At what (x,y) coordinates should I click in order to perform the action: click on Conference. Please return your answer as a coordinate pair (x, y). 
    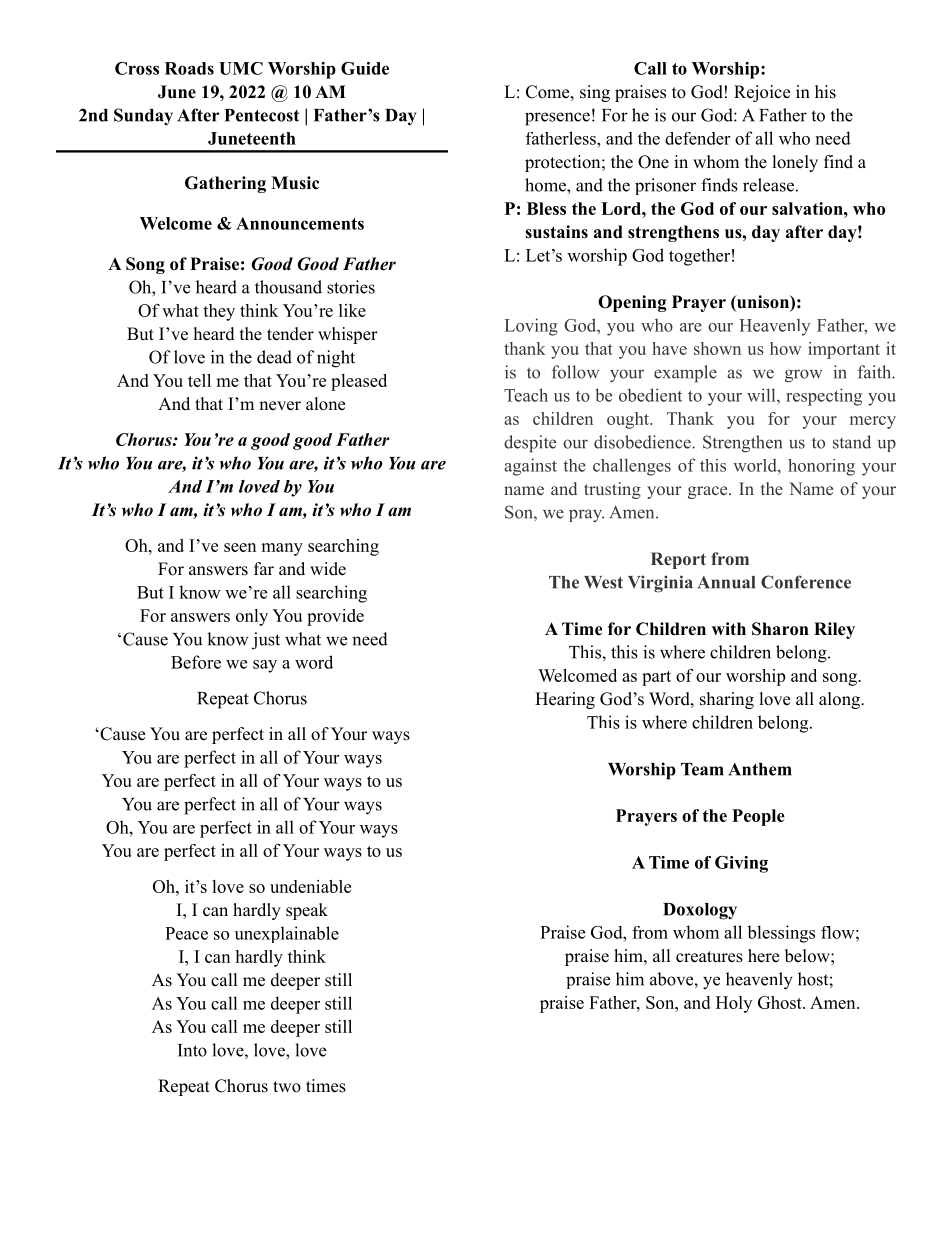
    Looking at the image, I should click on (806, 582).
